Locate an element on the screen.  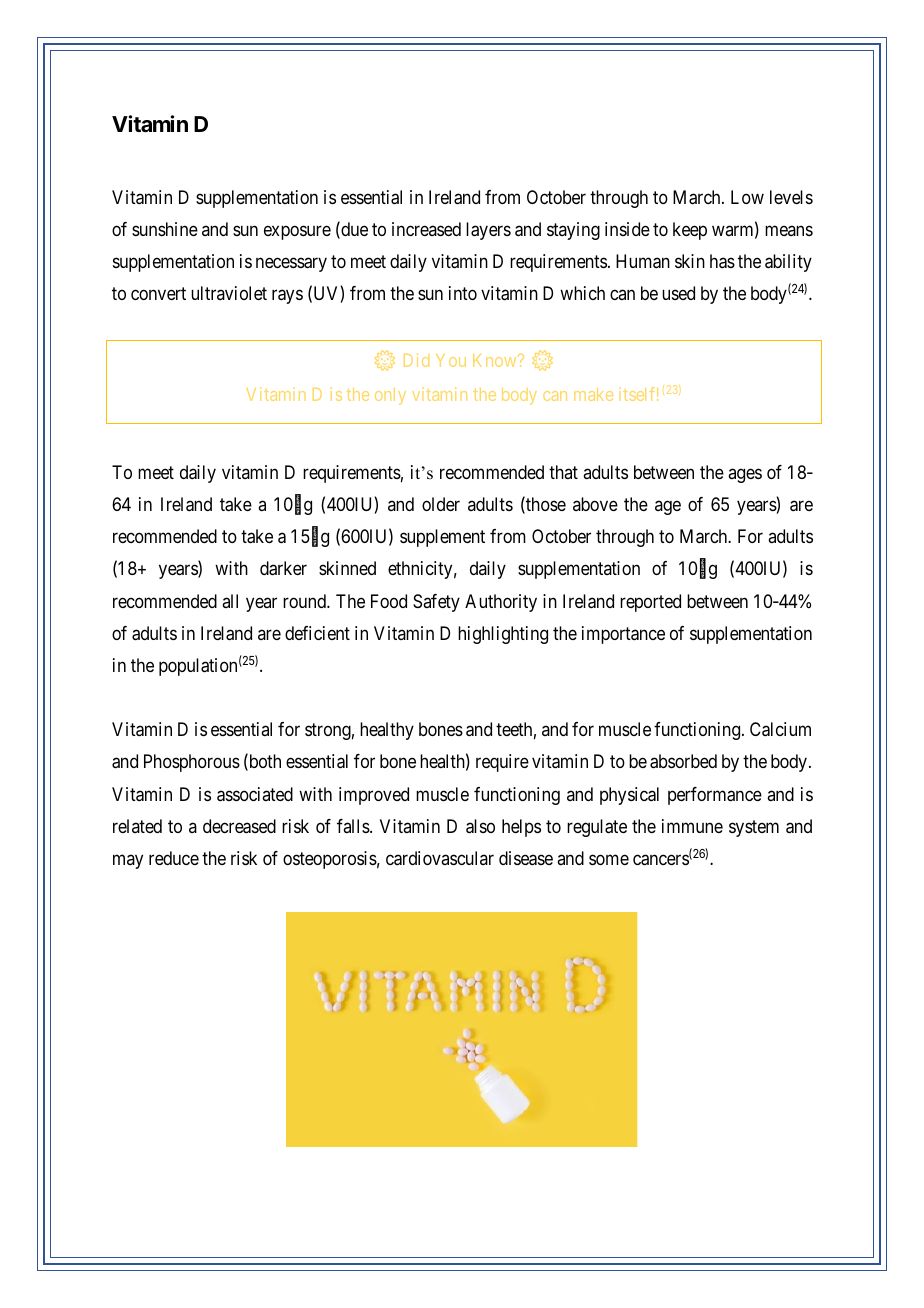
older is located at coordinates (441, 504).
